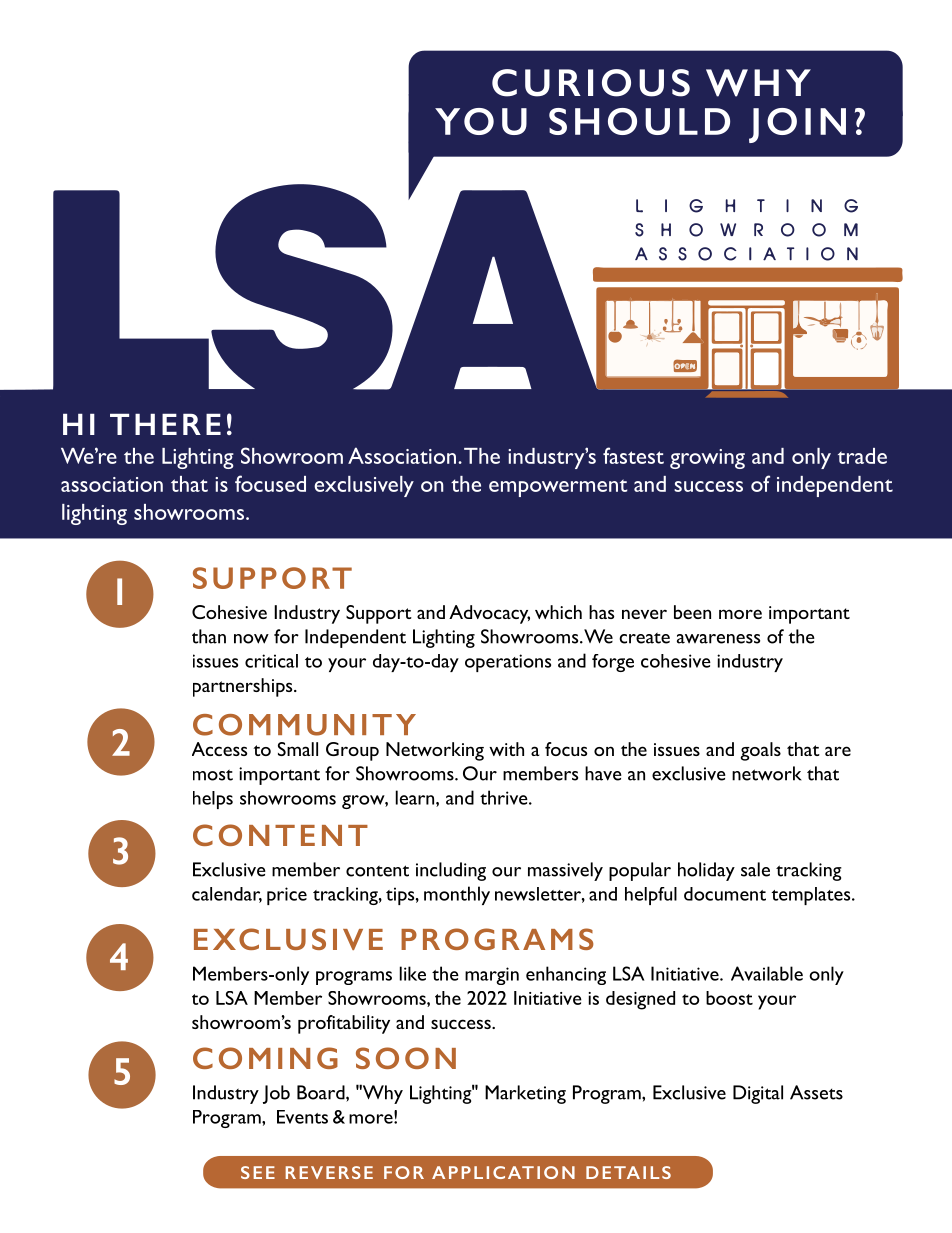 The height and width of the screenshot is (1233, 952). What do you see at coordinates (591, 83) in the screenshot?
I see `CURIOUS` at bounding box center [591, 83].
